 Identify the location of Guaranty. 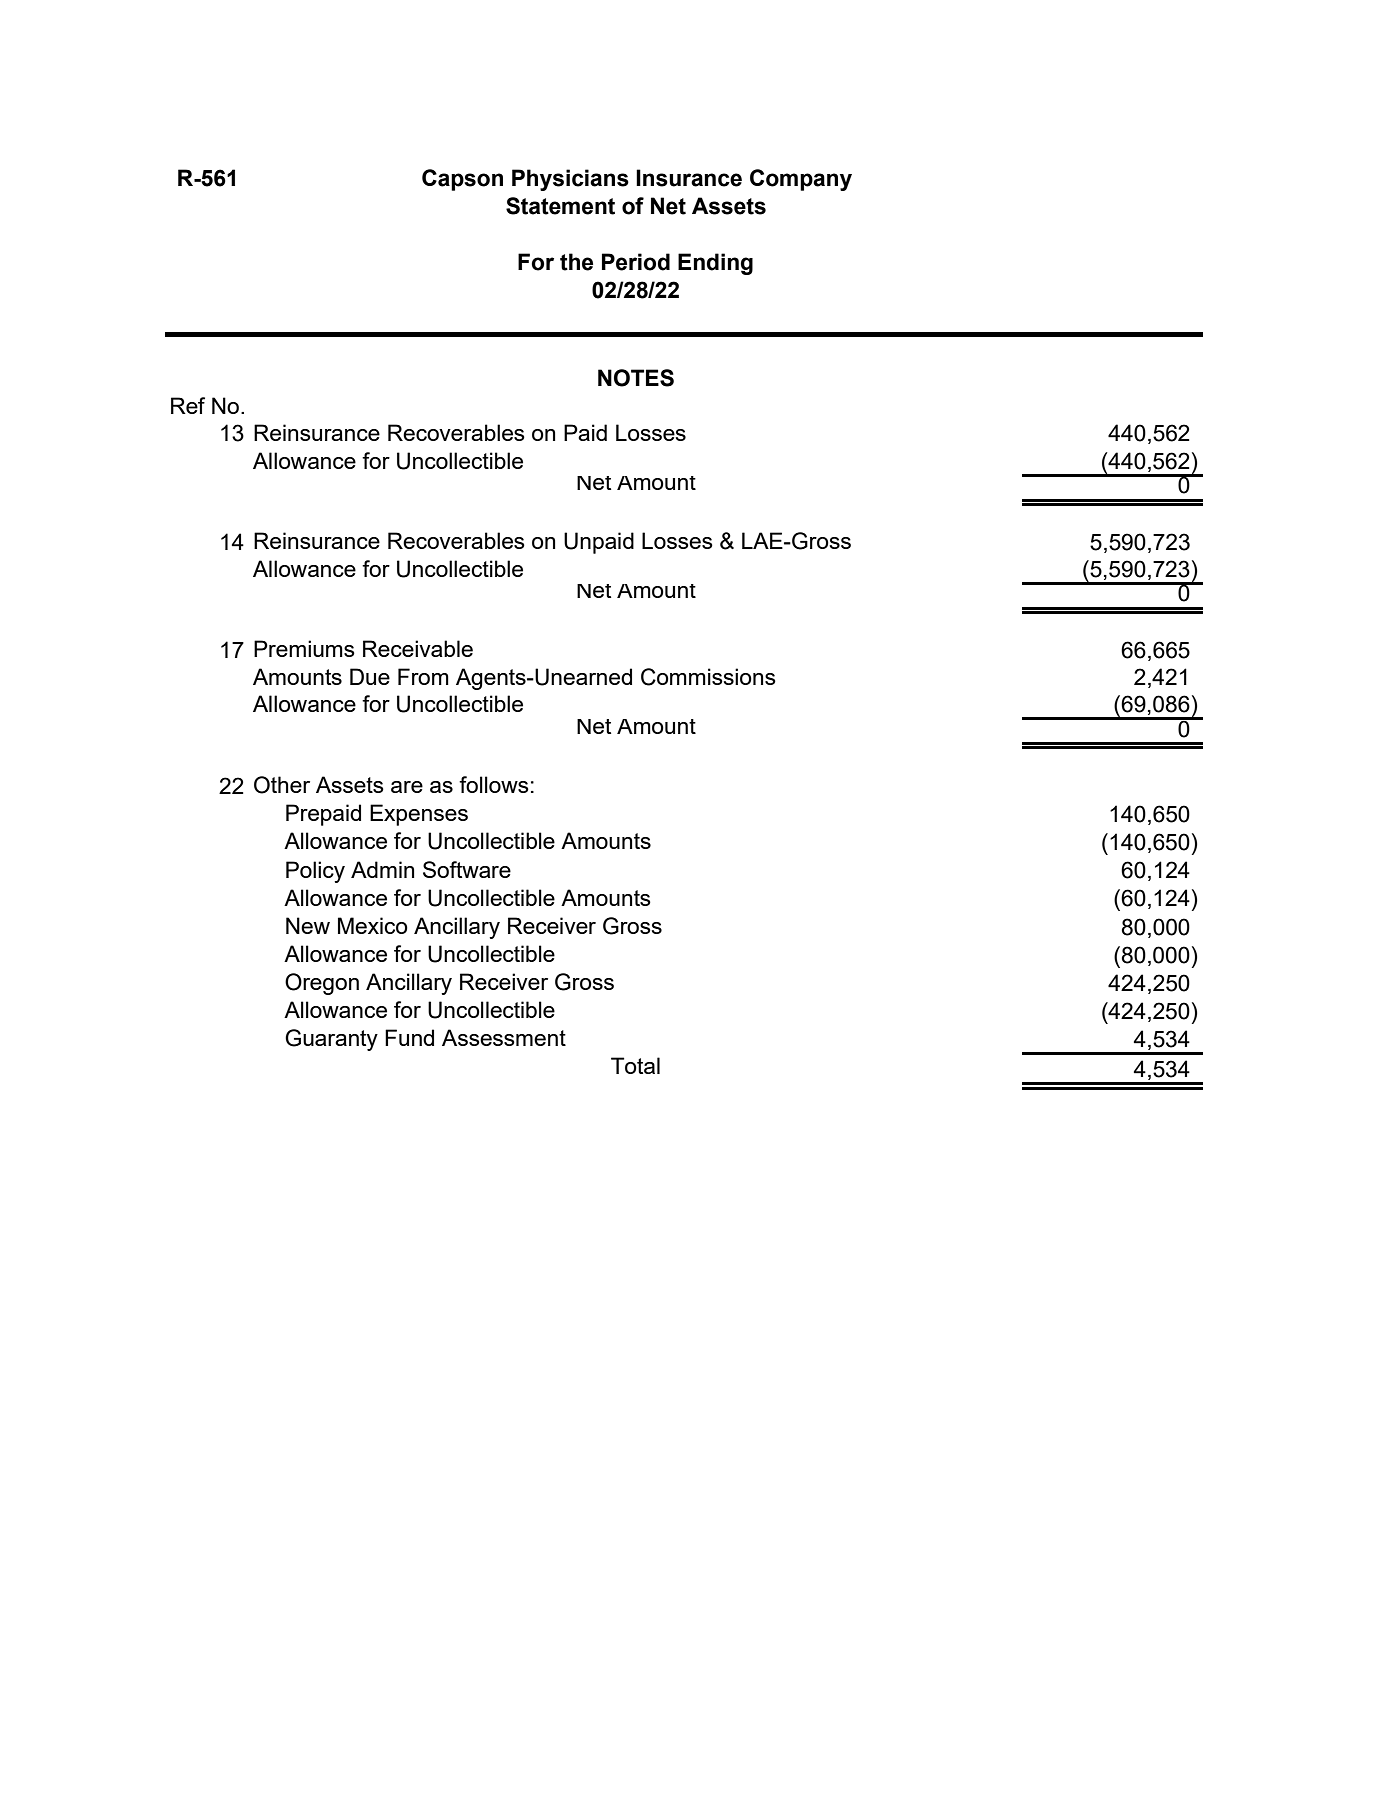
(331, 1040).
